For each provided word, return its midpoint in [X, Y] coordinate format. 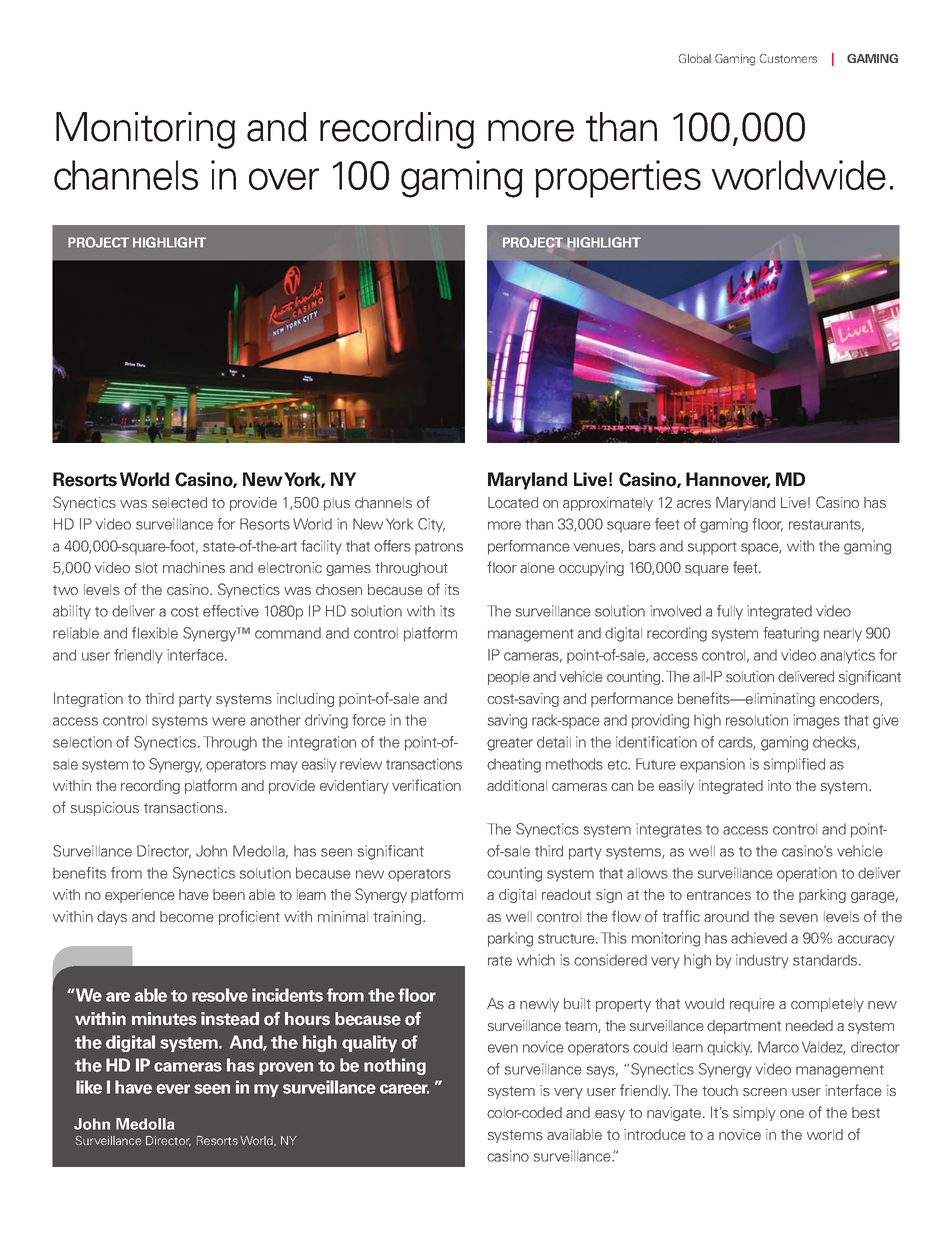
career [404, 1089]
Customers [788, 58]
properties [618, 179]
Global [695, 58]
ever [173, 1089]
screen [765, 1092]
